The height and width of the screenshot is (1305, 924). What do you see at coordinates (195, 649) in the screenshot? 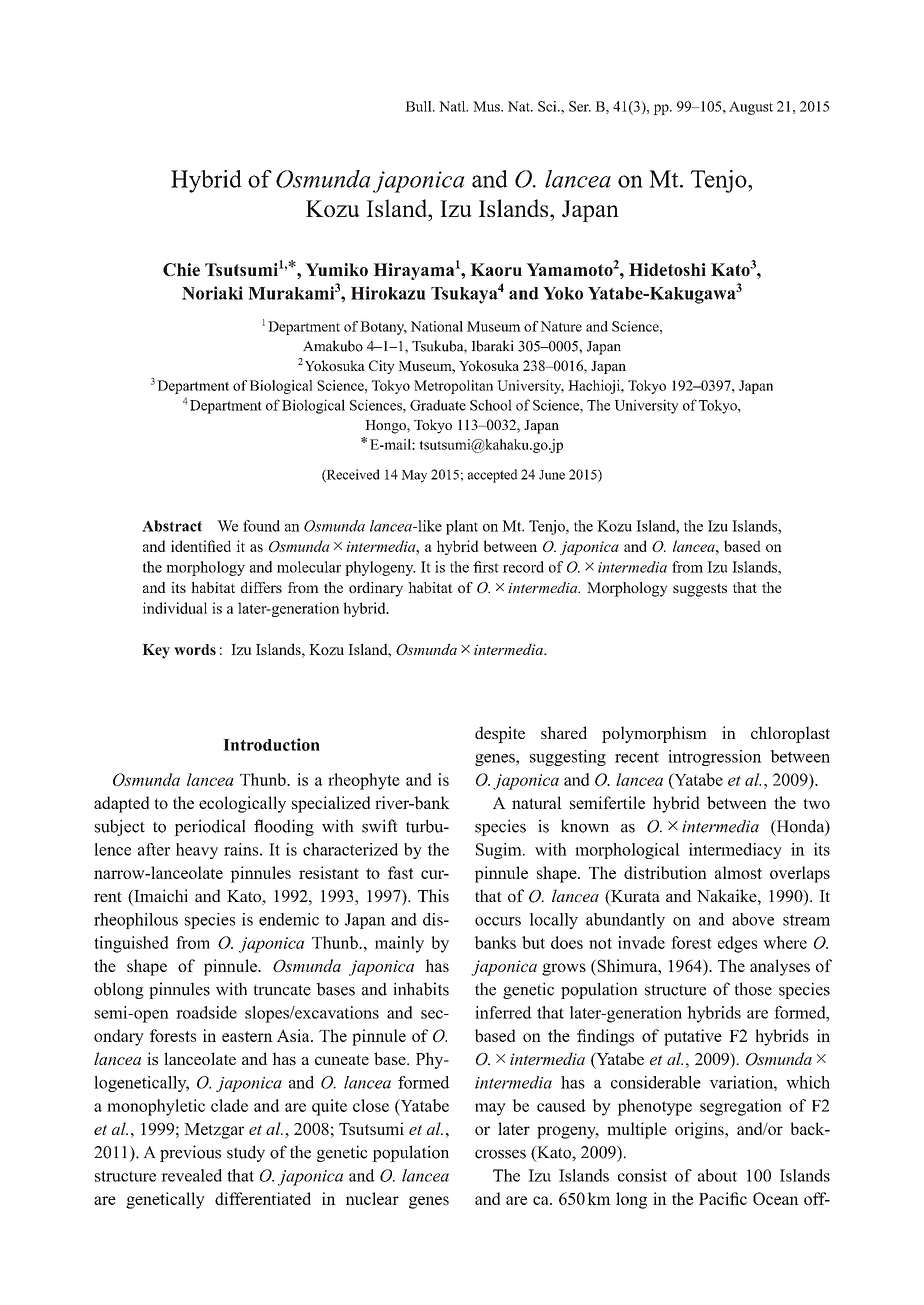
I see `words` at bounding box center [195, 649].
